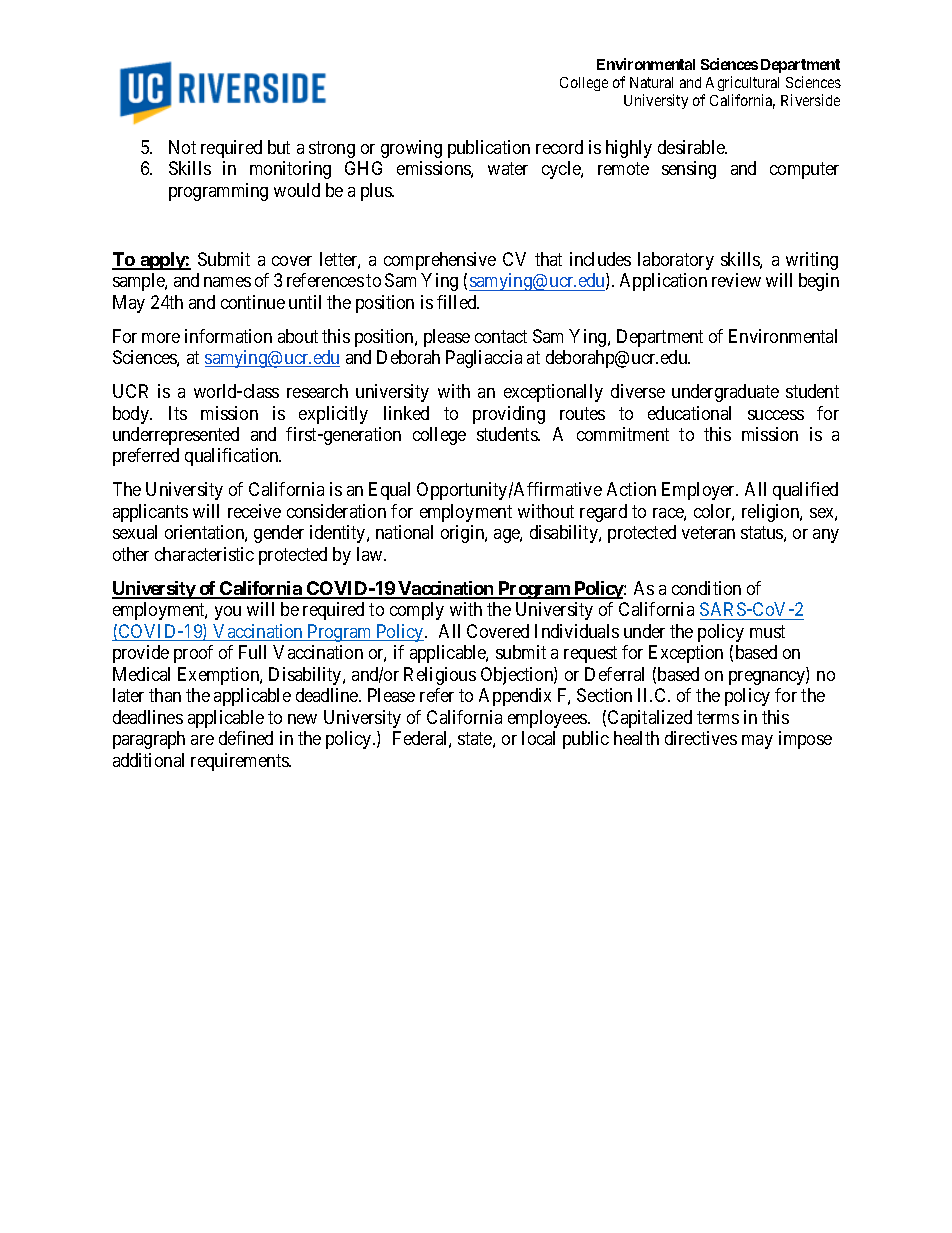 The image size is (952, 1233). Describe the element at coordinates (204, 554) in the screenshot. I see `characteristic` at that location.
